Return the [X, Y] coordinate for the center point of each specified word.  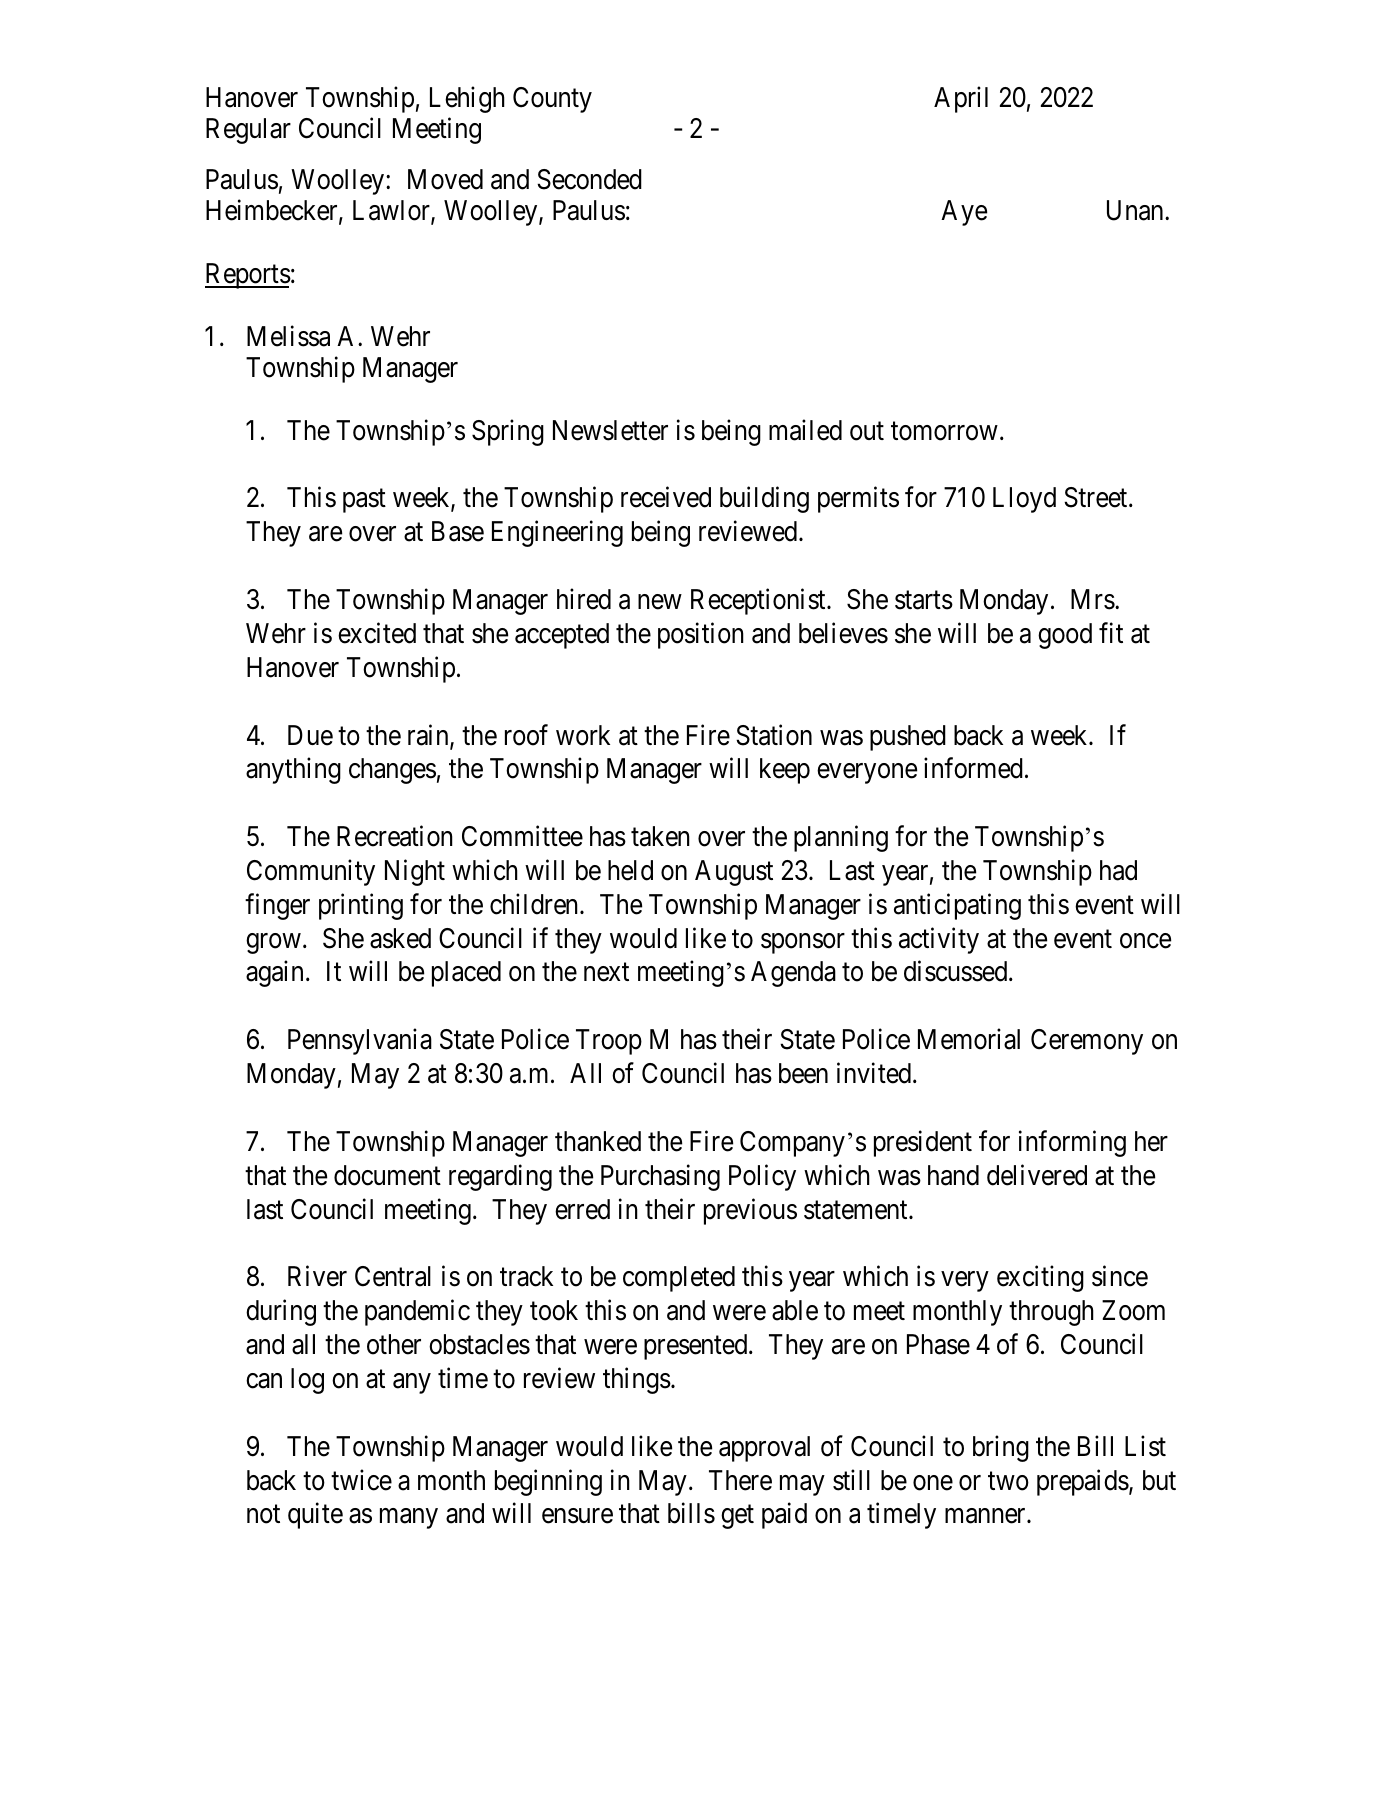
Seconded [589, 179]
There [740, 1480]
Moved [445, 179]
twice [361, 1480]
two [1008, 1481]
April [961, 99]
